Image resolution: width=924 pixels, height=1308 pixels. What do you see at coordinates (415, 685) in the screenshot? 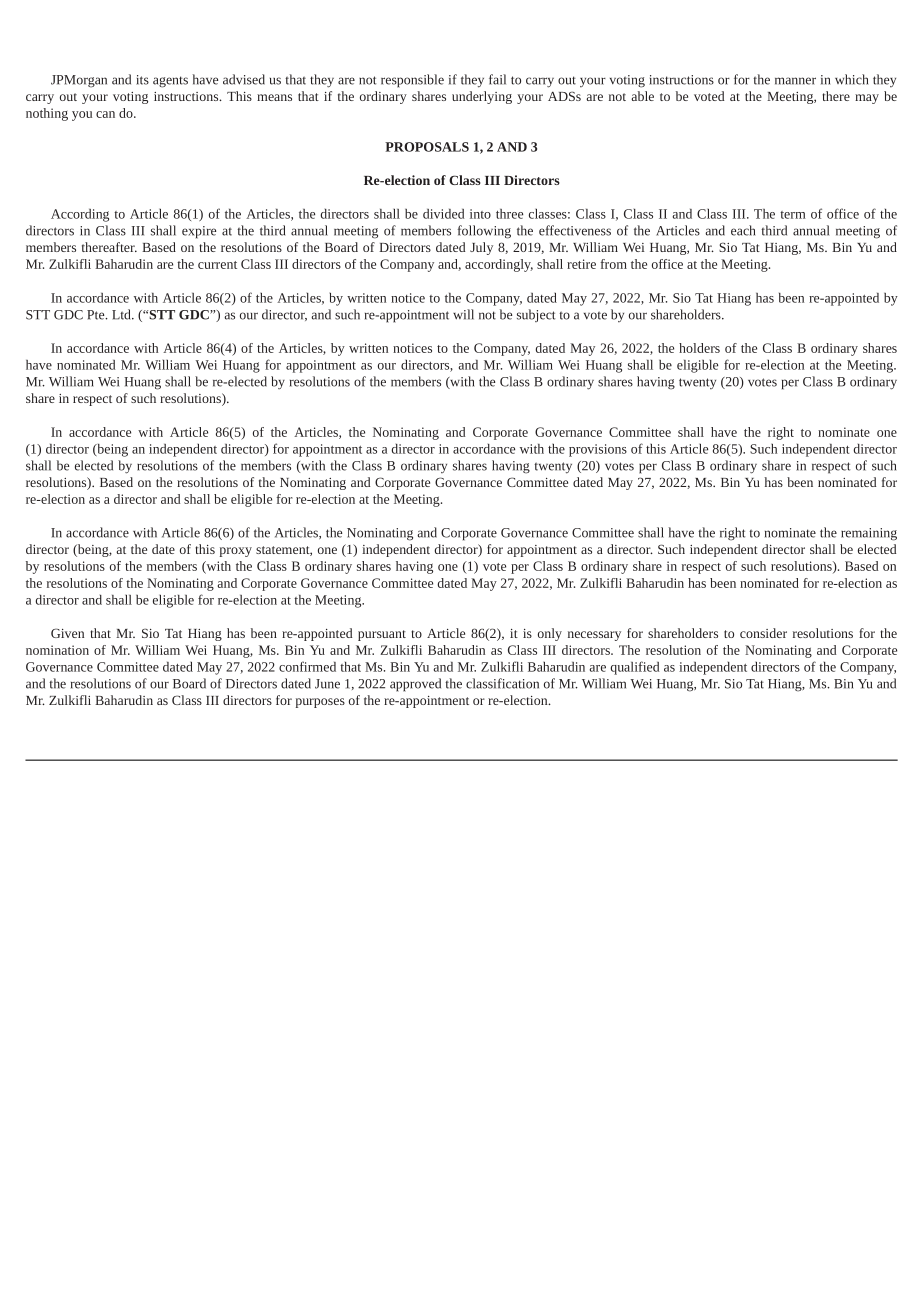
I see `approved` at bounding box center [415, 685].
